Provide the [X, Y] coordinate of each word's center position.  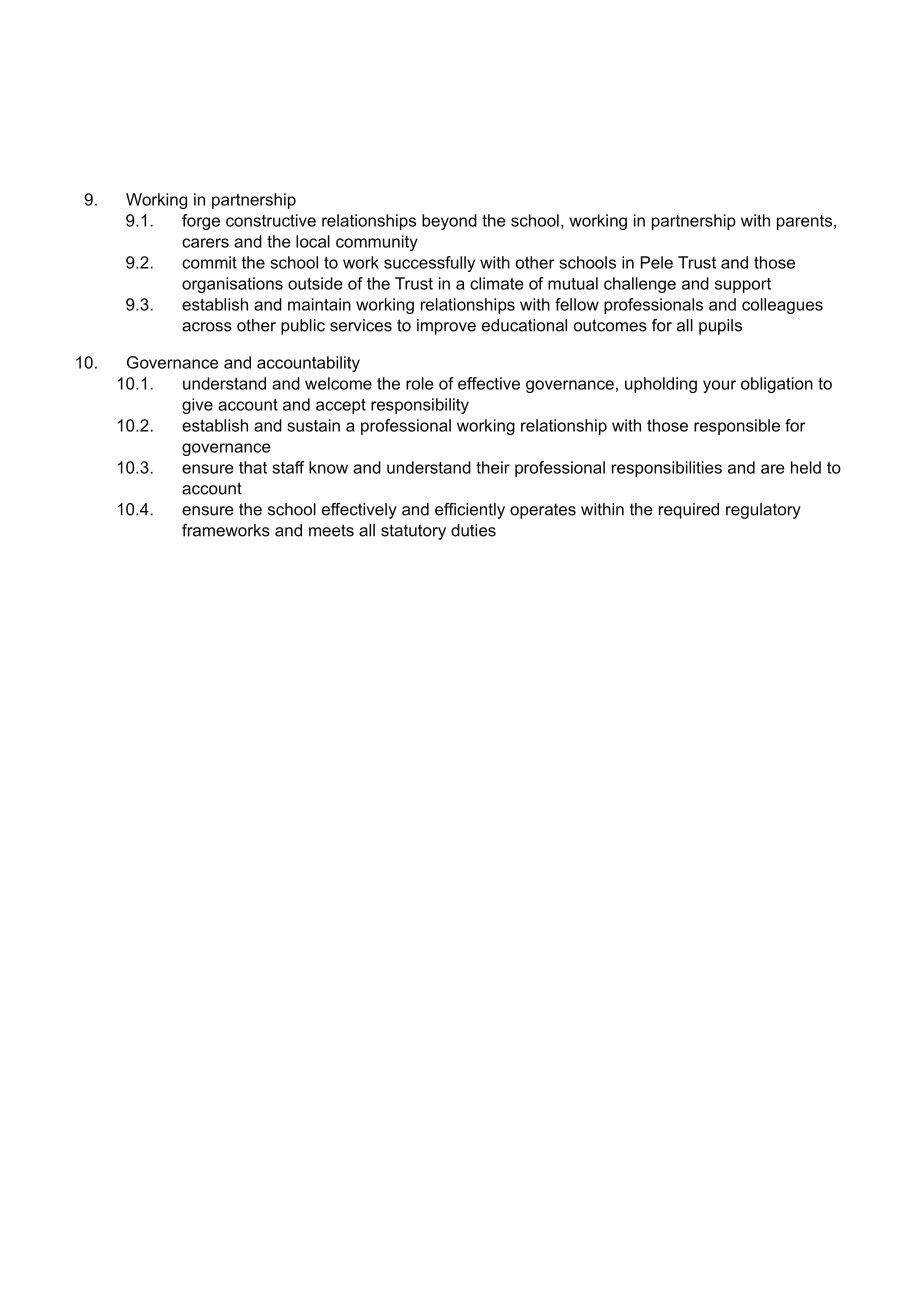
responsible [737, 427]
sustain [313, 425]
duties [473, 530]
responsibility [420, 406]
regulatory [763, 511]
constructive [271, 220]
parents [806, 222]
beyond [449, 222]
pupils [720, 327]
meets [331, 530]
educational [524, 325]
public [303, 327]
